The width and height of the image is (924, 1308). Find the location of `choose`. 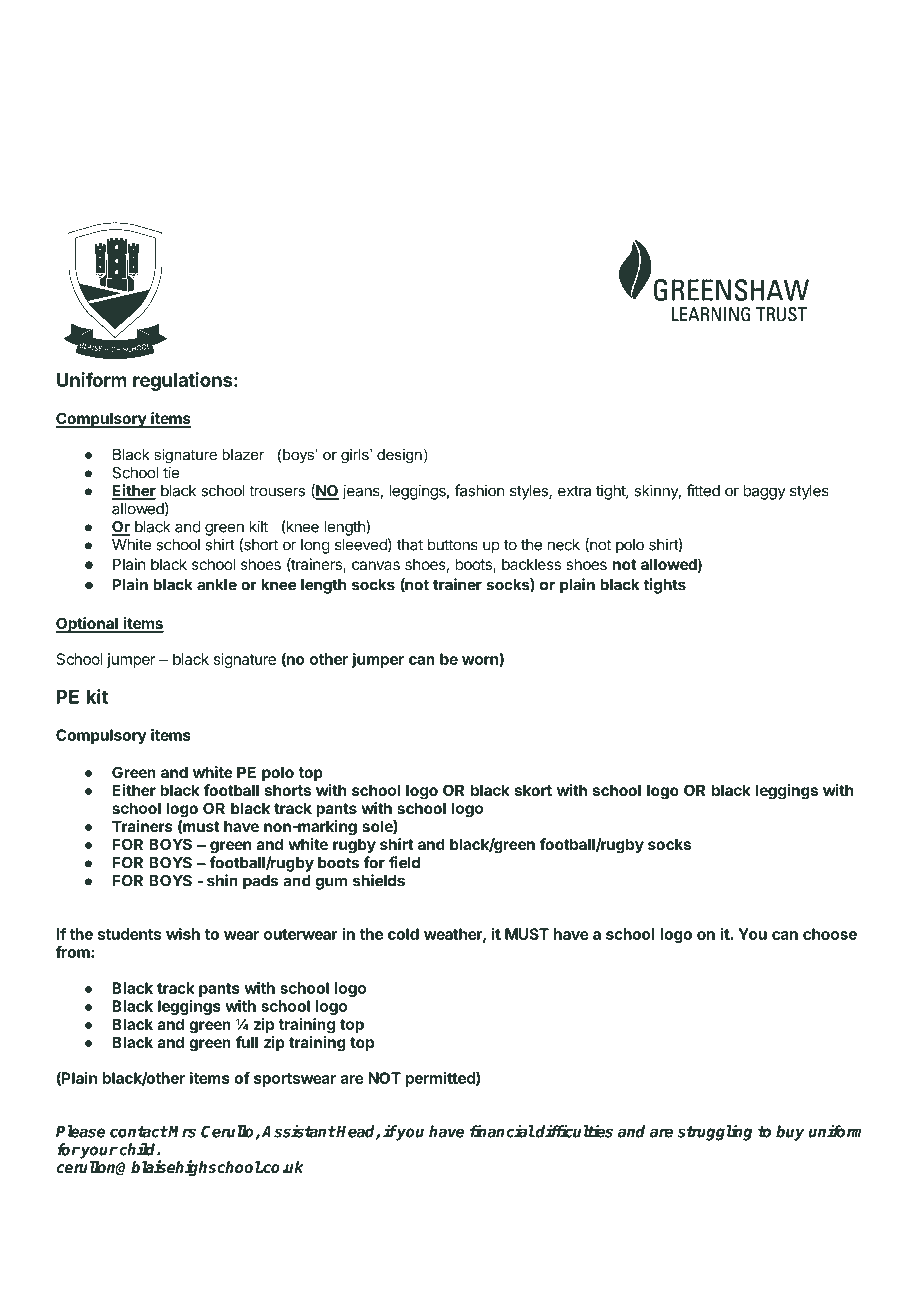

choose is located at coordinates (830, 934).
